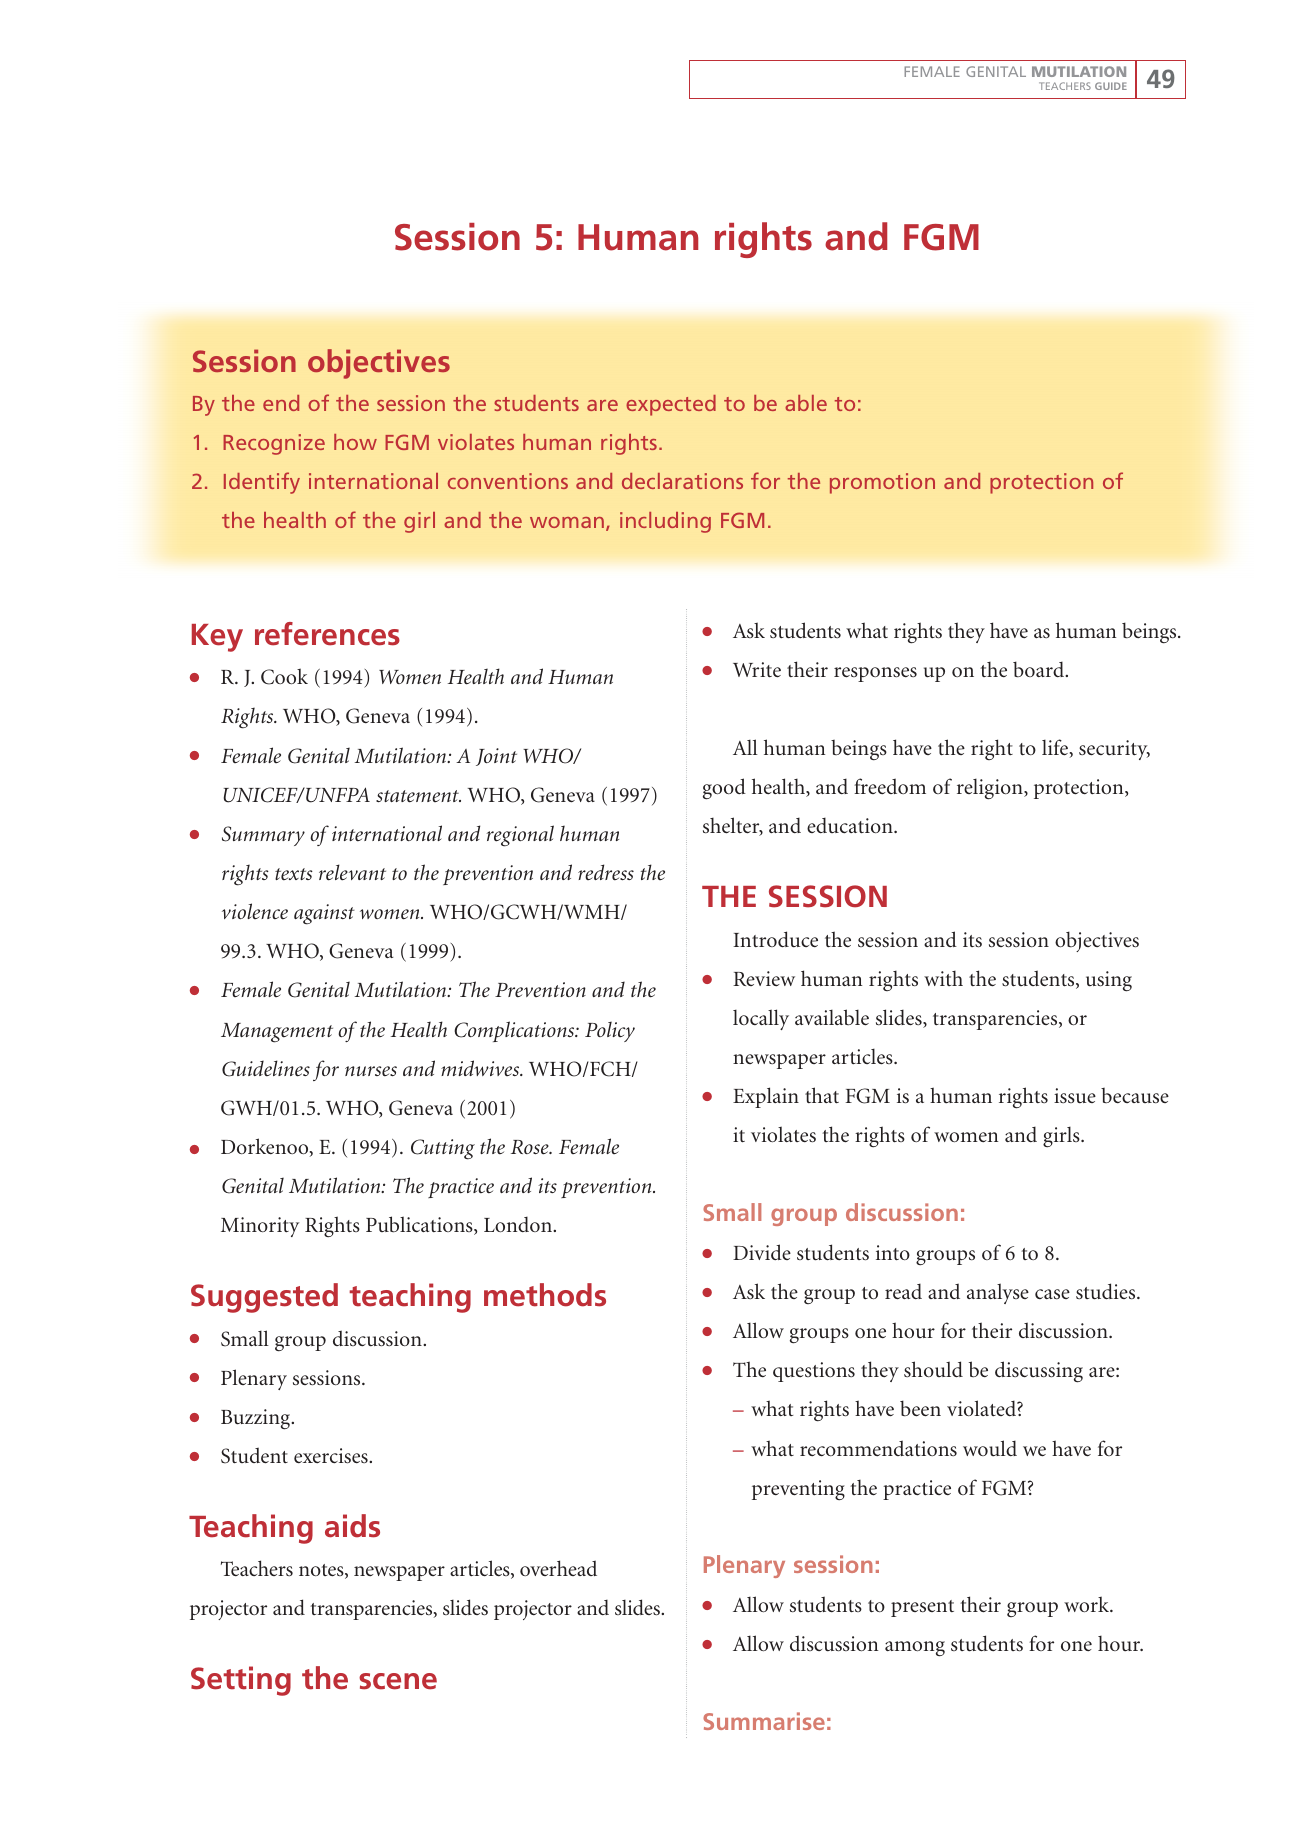  Describe the element at coordinates (991, 789) in the screenshot. I see `religion` at that location.
